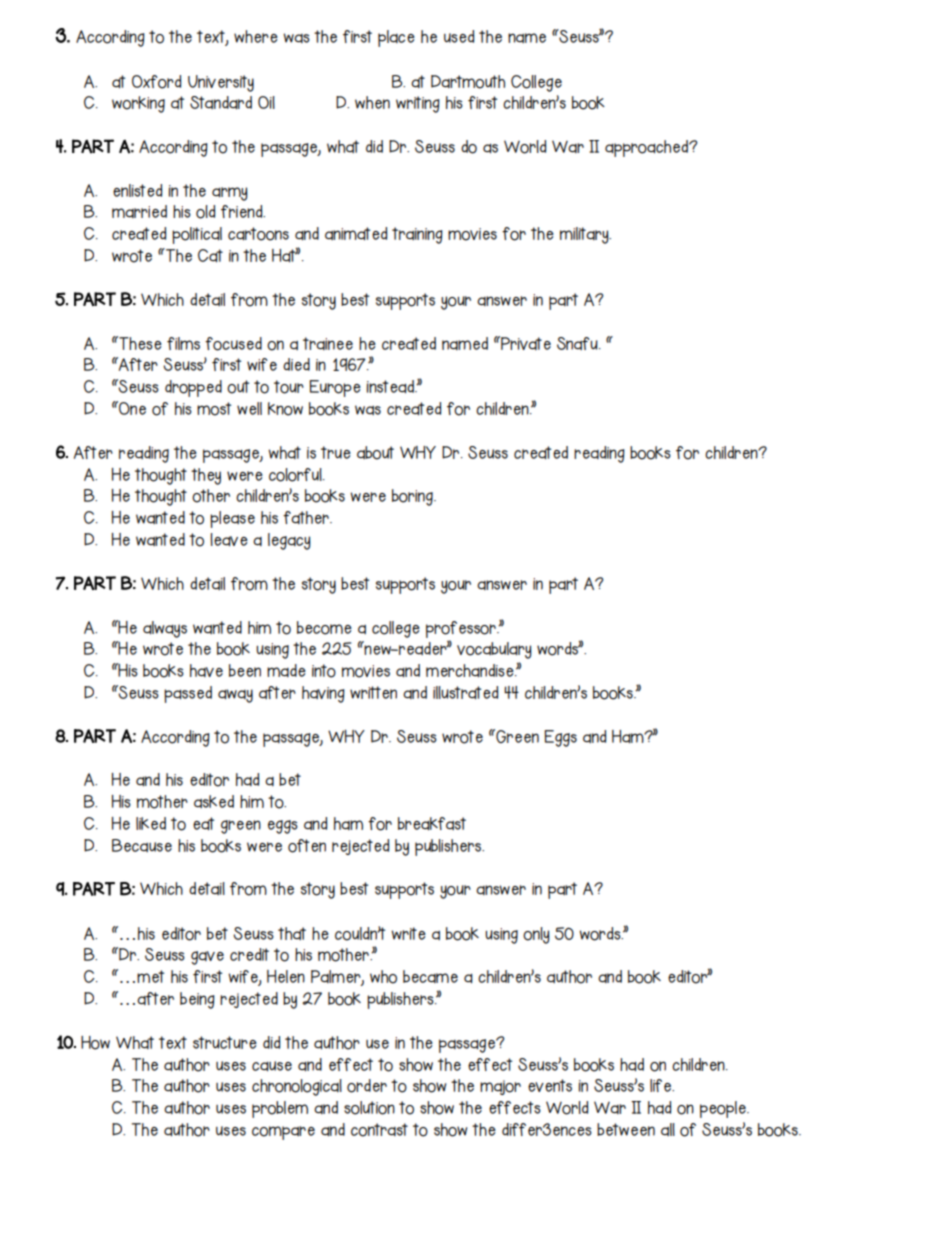 This image has height=1233, width=952. Describe the element at coordinates (221, 83) in the image. I see `University` at that location.
